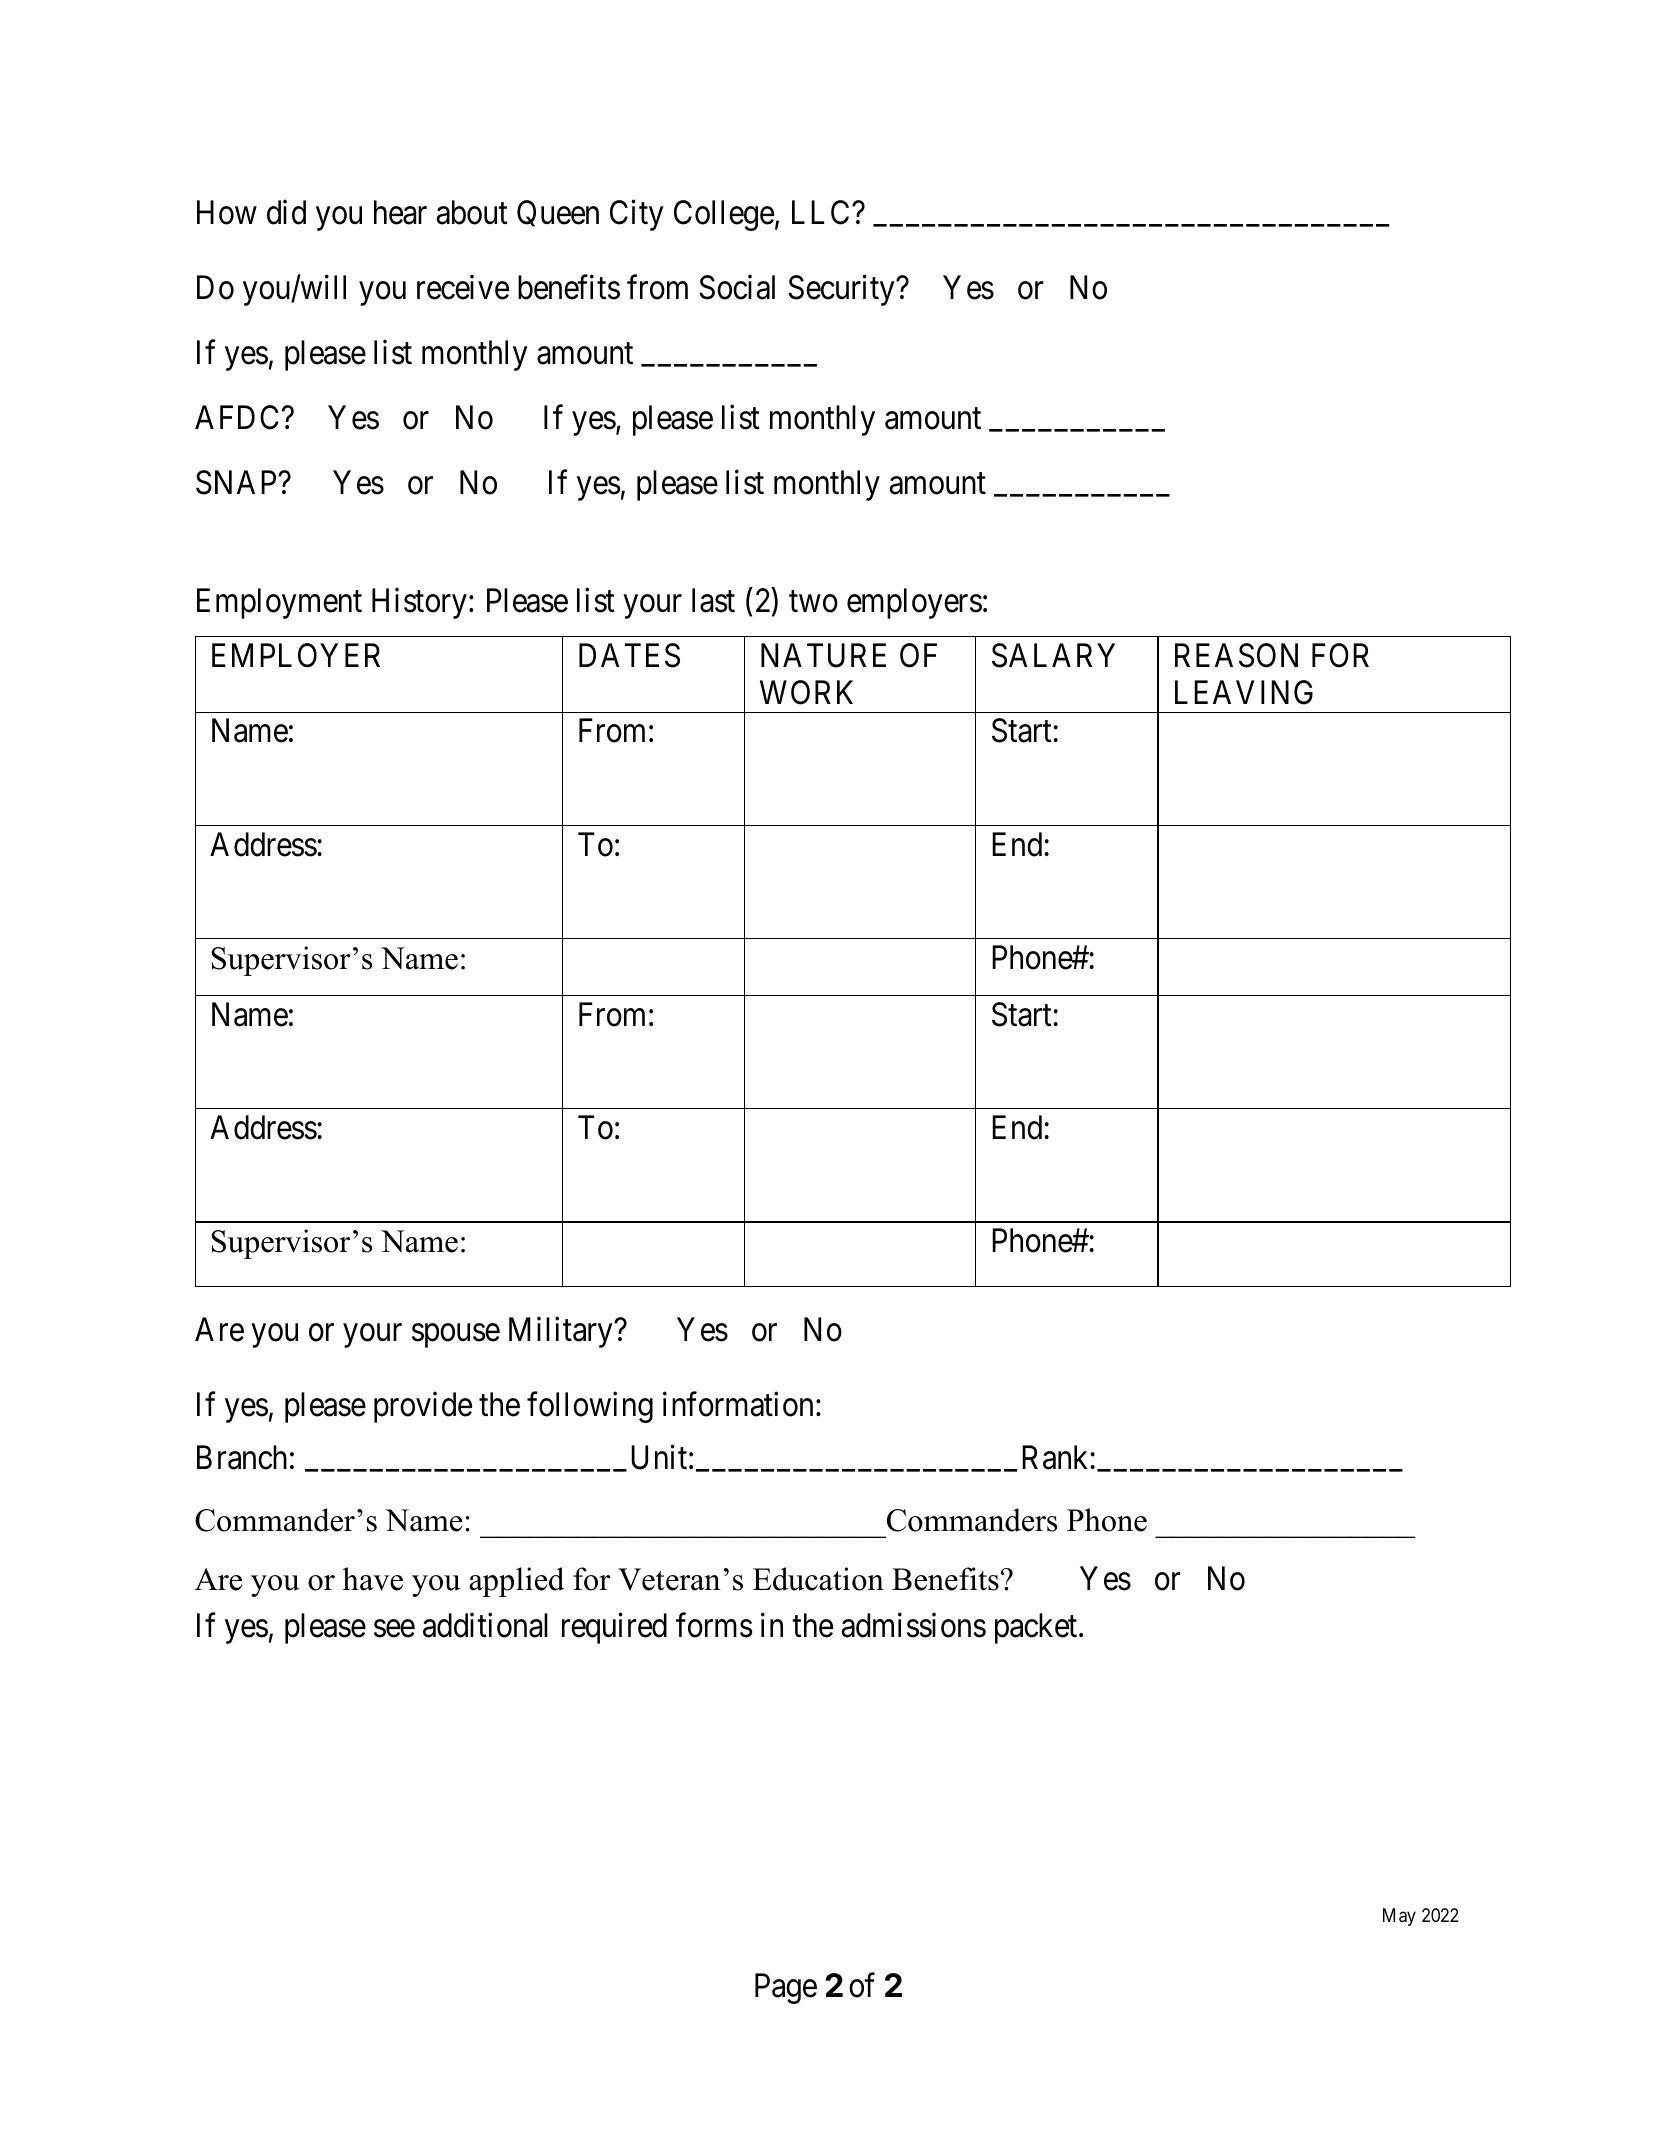 This image has width=1653, height=2139. Describe the element at coordinates (842, 290) in the image. I see `Security` at that location.
